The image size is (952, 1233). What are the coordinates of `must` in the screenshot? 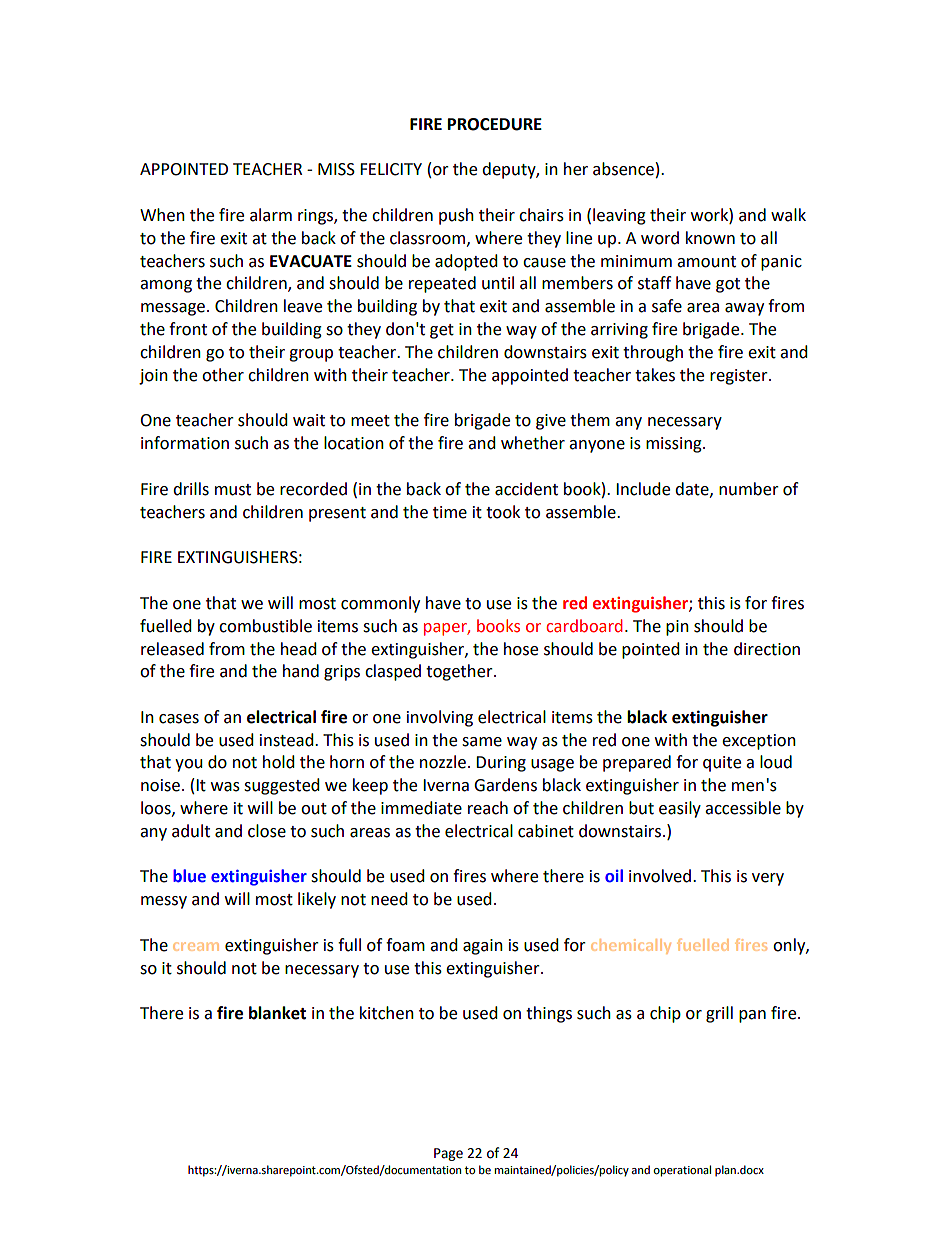 It's located at (233, 490).
